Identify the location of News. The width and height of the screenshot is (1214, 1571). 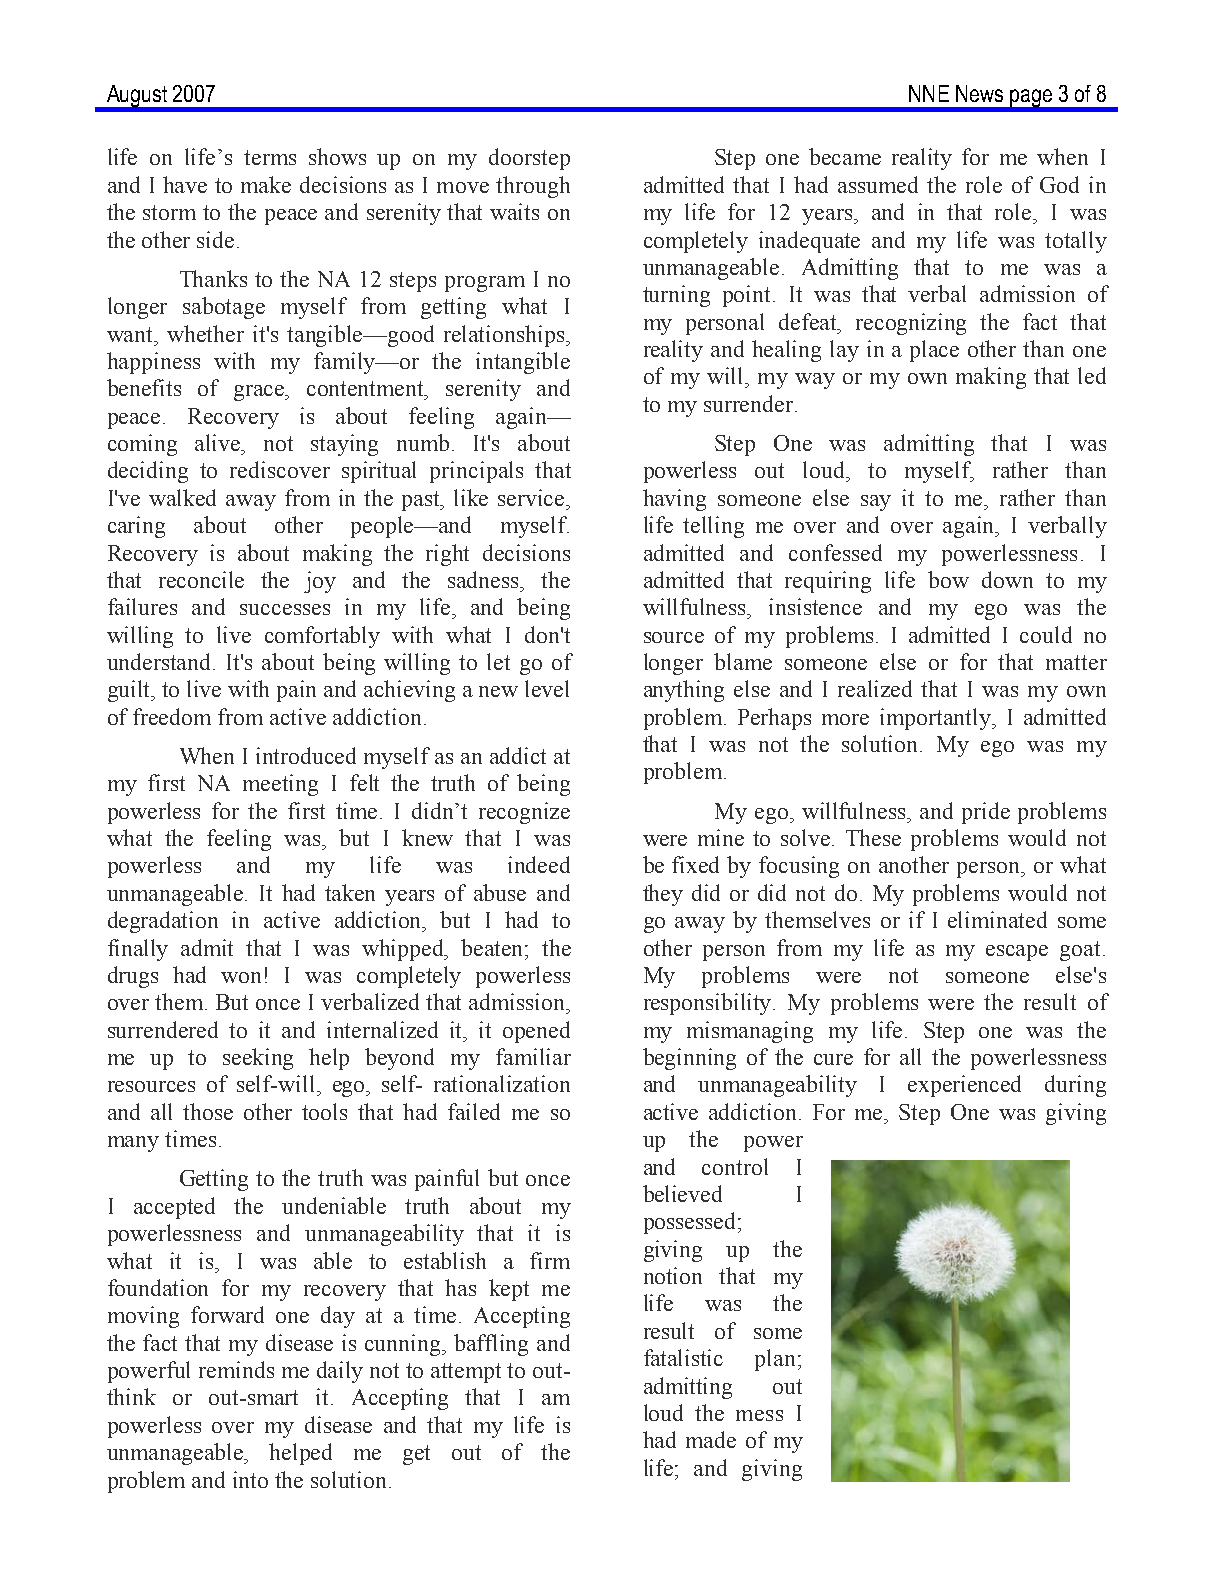
(979, 93).
